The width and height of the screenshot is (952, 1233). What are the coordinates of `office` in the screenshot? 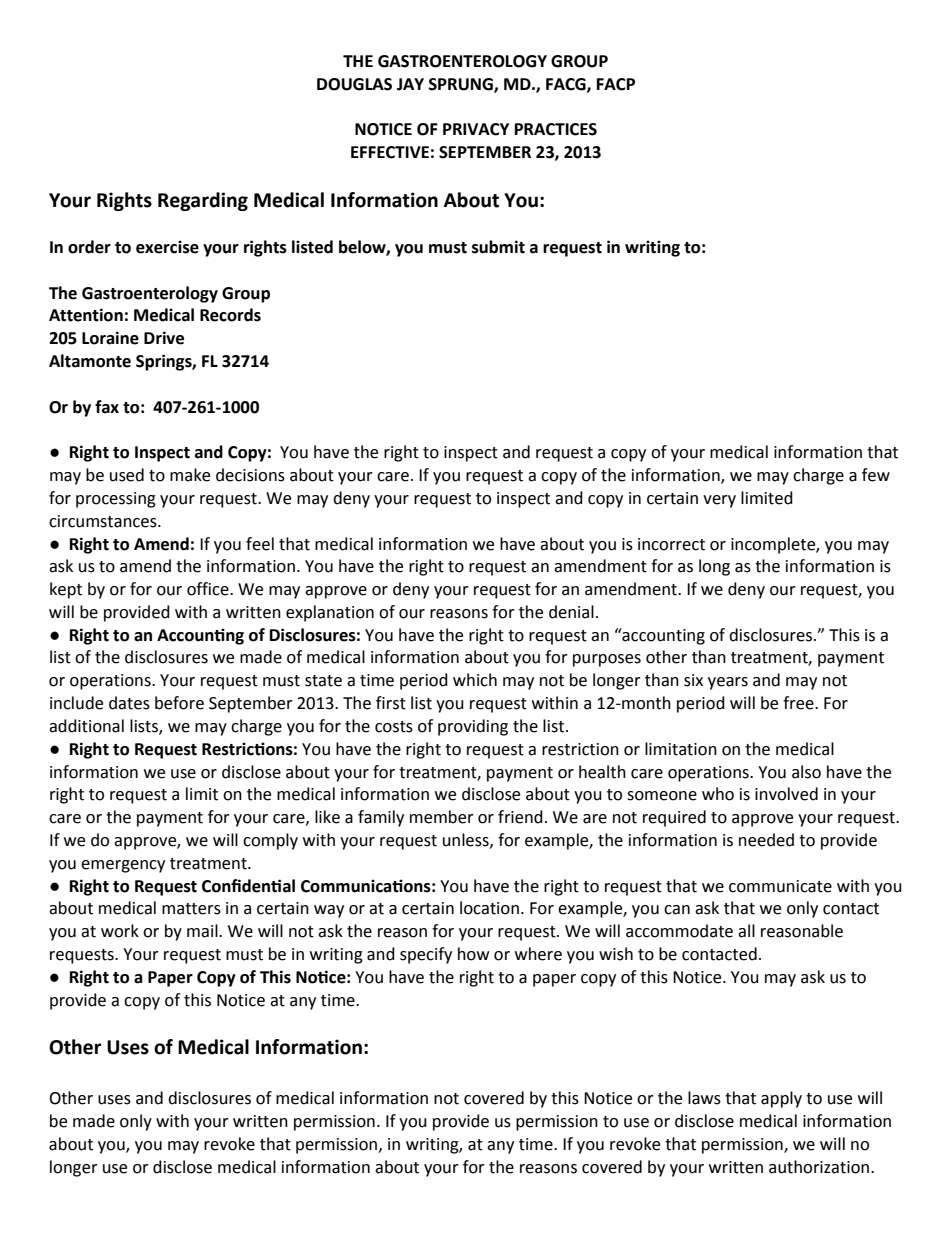 It's located at (209, 589).
